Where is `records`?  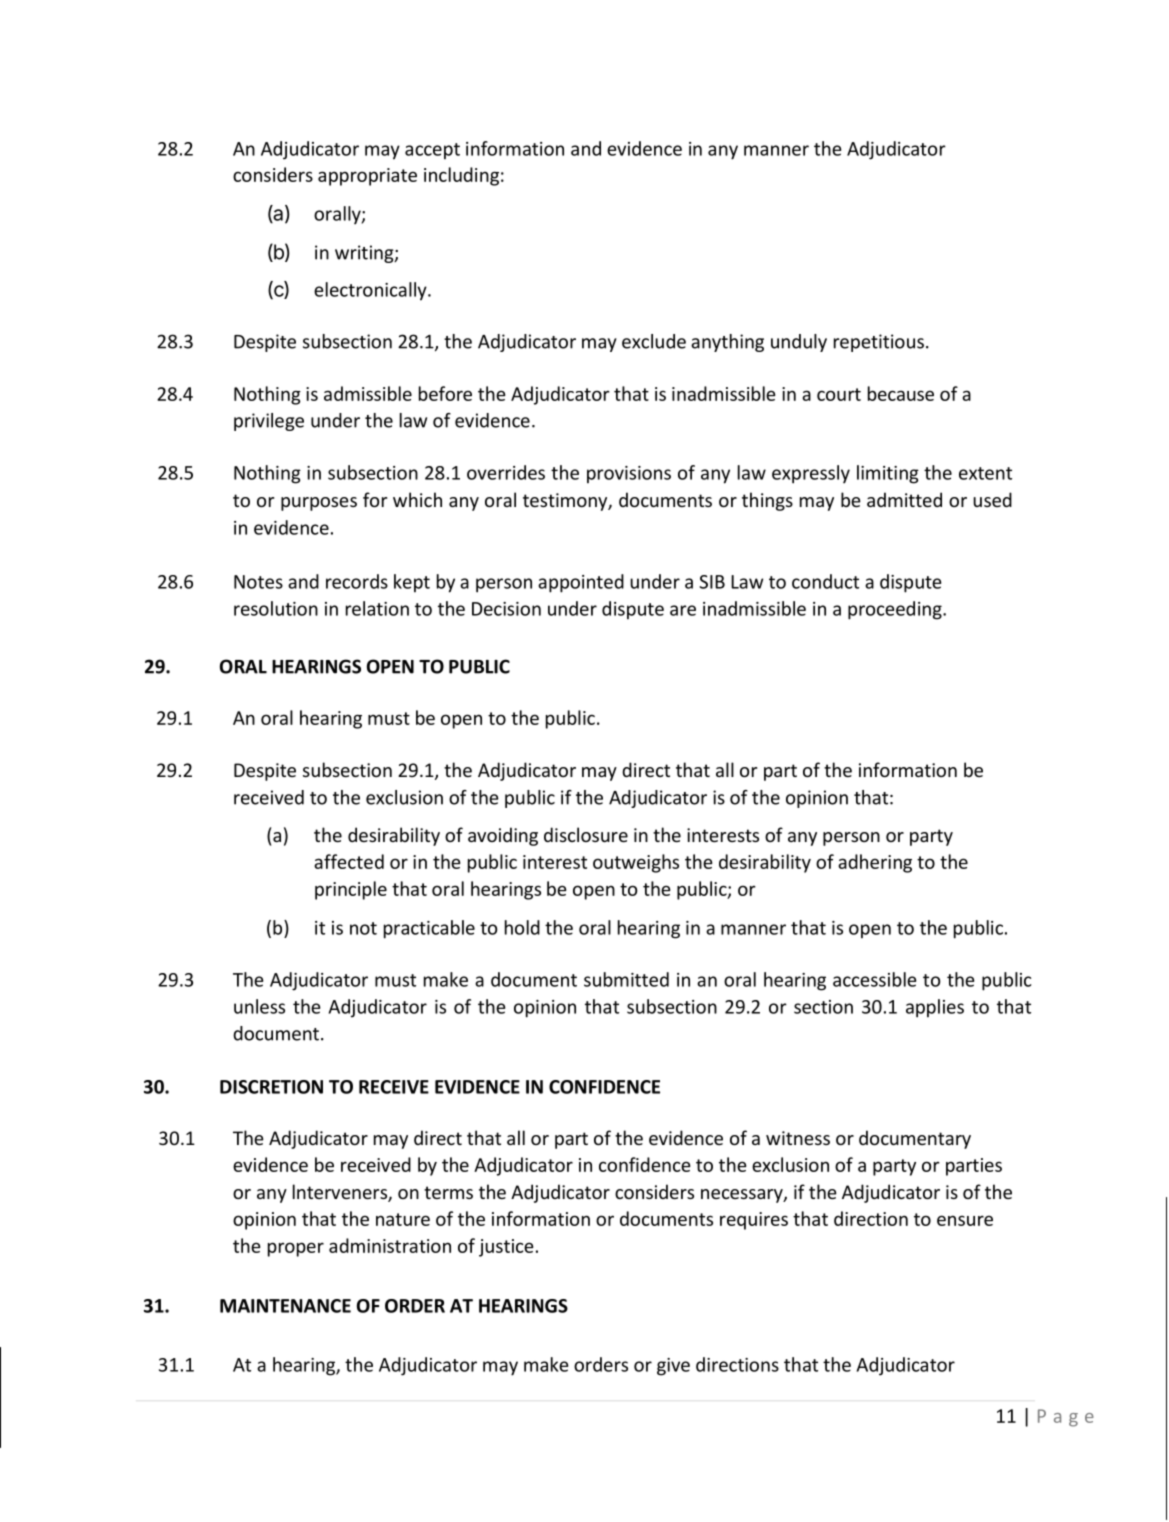
records is located at coordinates (357, 581).
